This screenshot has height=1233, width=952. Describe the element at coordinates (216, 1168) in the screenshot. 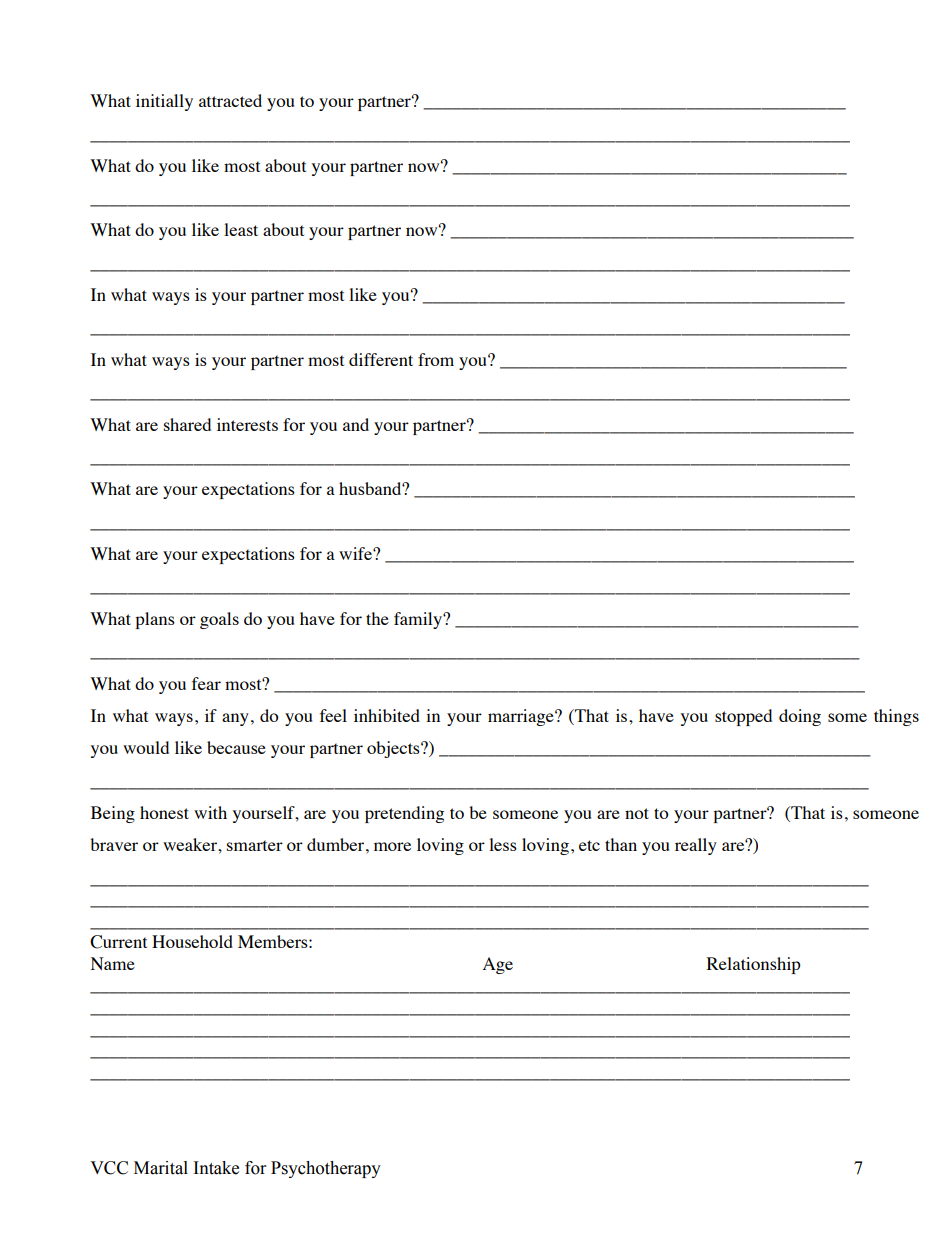

I see `Intake` at that location.
